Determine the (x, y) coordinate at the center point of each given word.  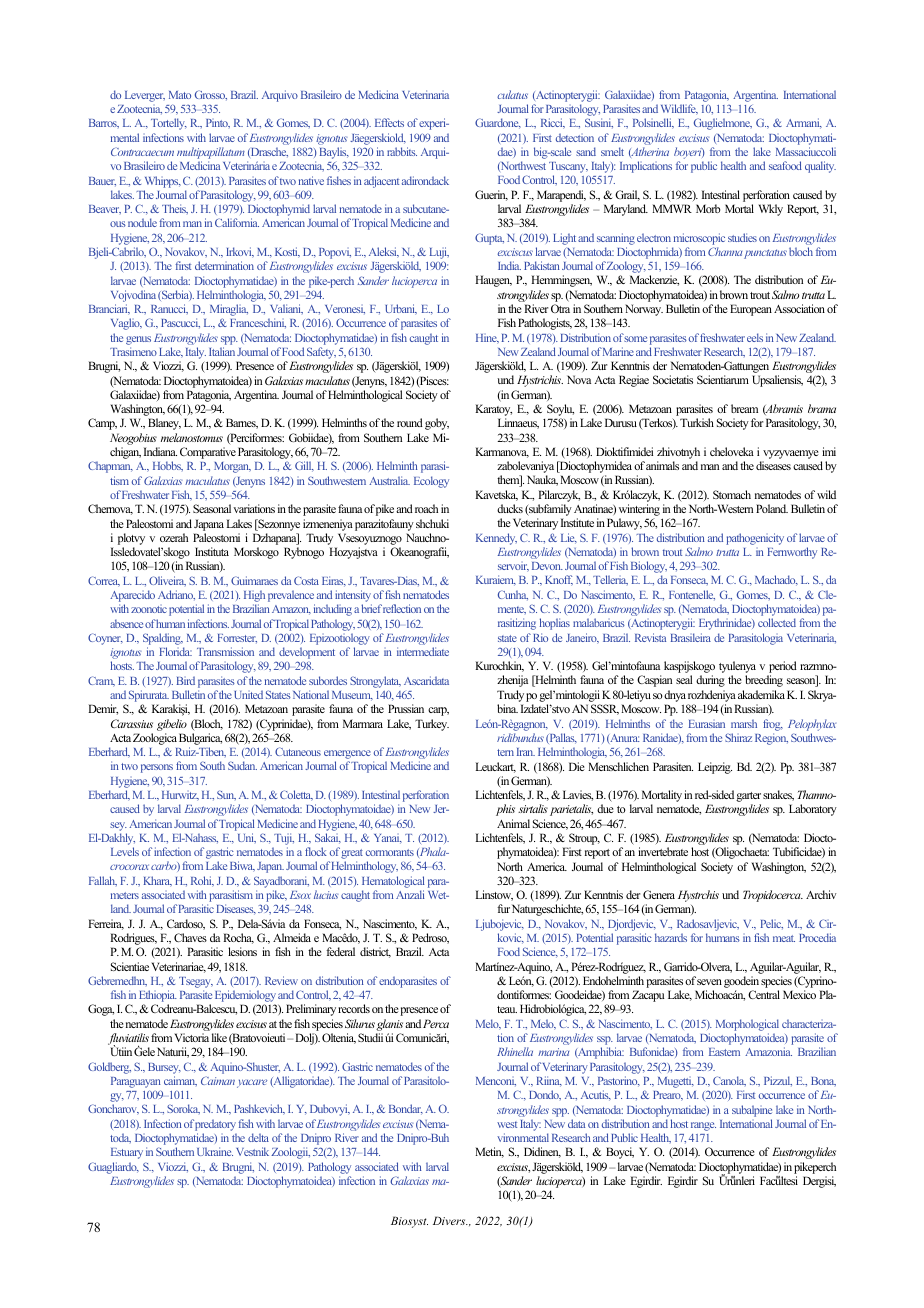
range (703, 1126)
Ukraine (215, 1151)
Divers (450, 1220)
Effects (389, 122)
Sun (226, 795)
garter (748, 798)
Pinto (218, 123)
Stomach (732, 494)
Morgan (232, 467)
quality (820, 167)
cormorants (390, 852)
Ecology (431, 482)
